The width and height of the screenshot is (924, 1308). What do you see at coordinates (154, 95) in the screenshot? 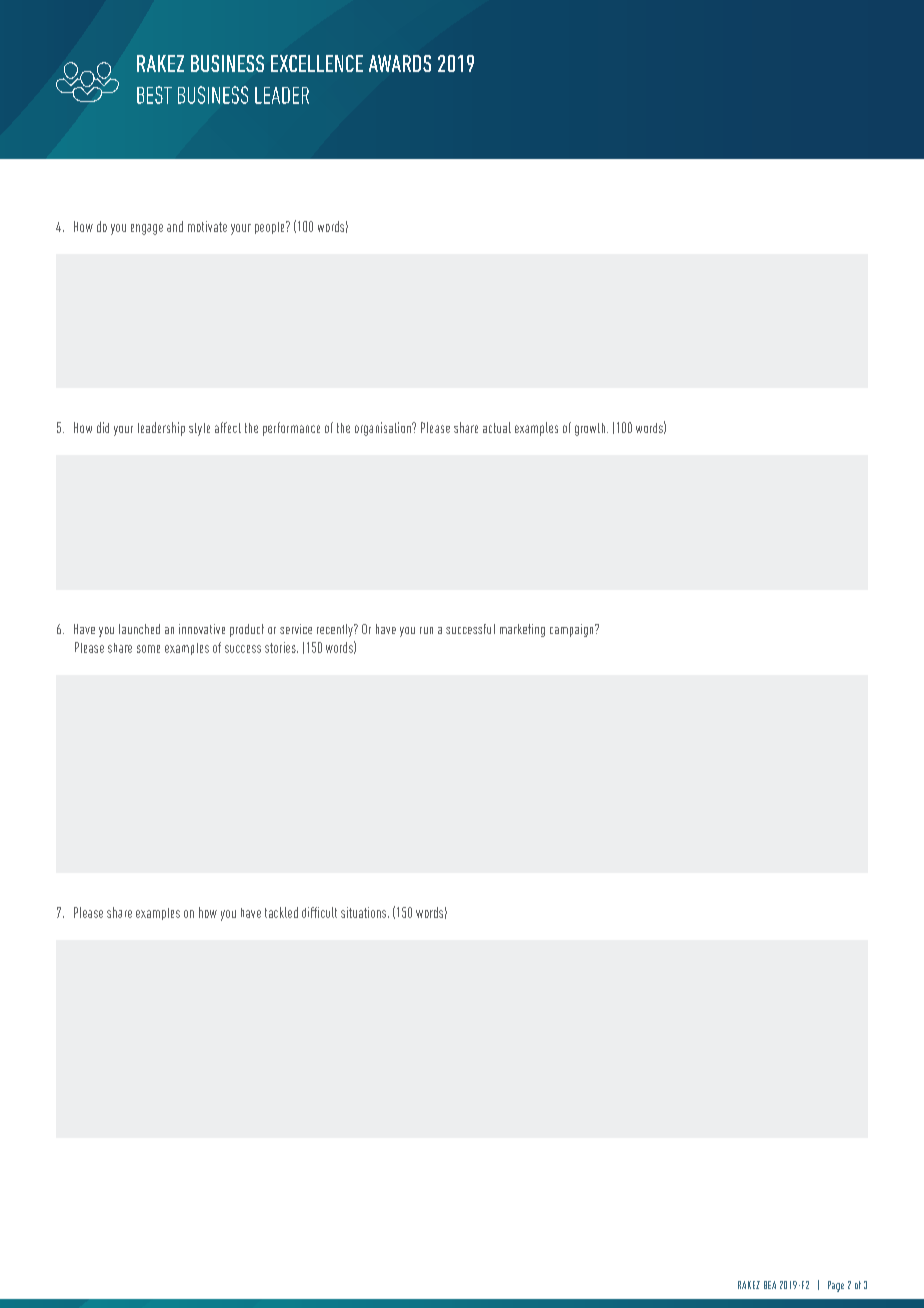
I see `BEST` at bounding box center [154, 95].
